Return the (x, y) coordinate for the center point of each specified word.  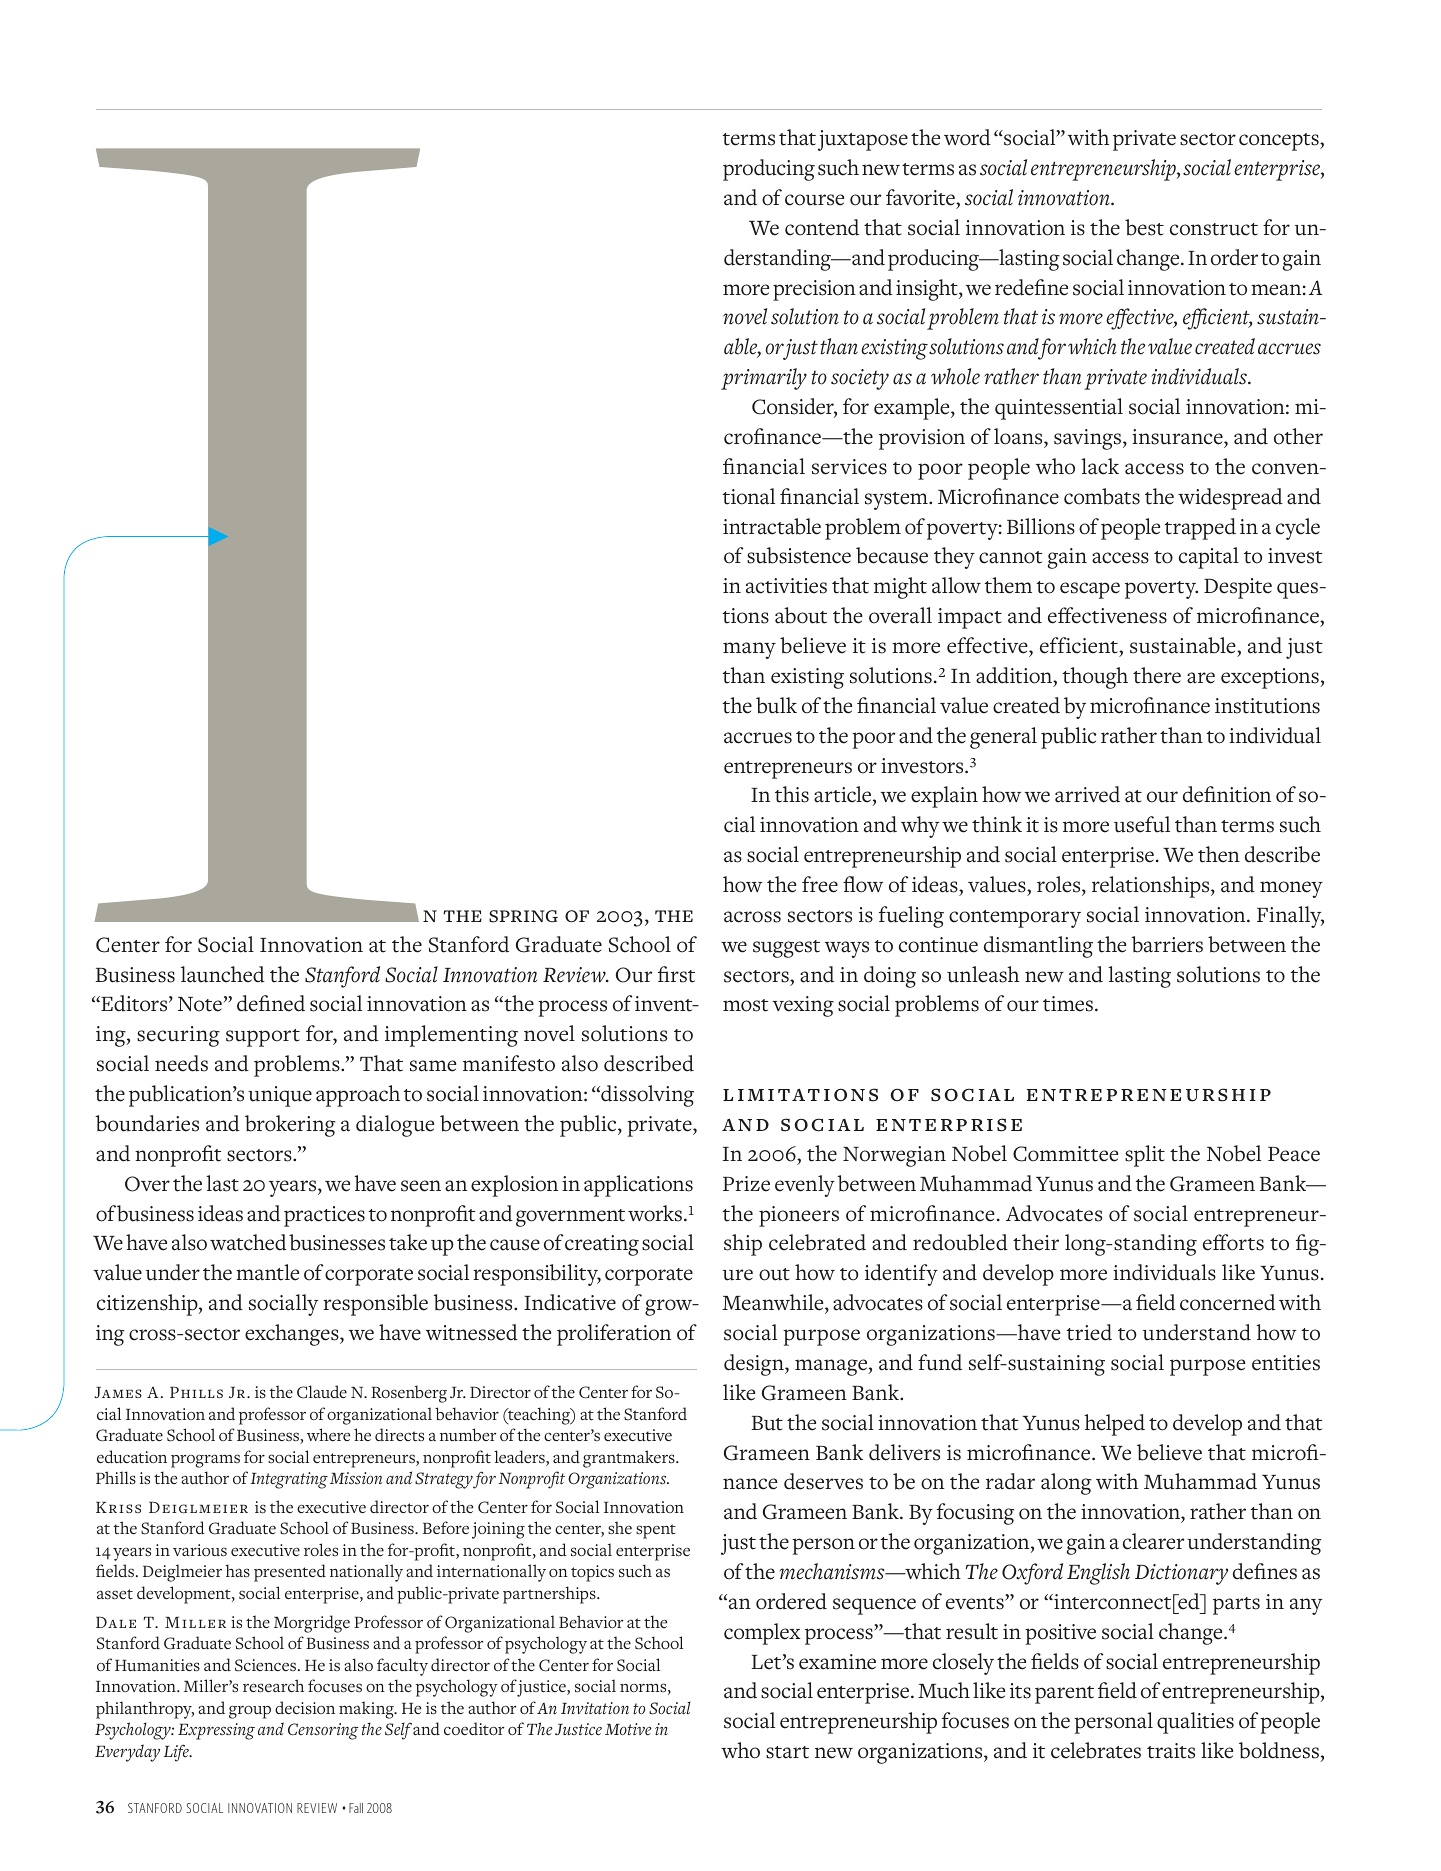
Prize (746, 1184)
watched (248, 1242)
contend (822, 227)
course (814, 200)
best (1144, 227)
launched (223, 974)
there (1157, 675)
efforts (1233, 1242)
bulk (776, 705)
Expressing (216, 1731)
